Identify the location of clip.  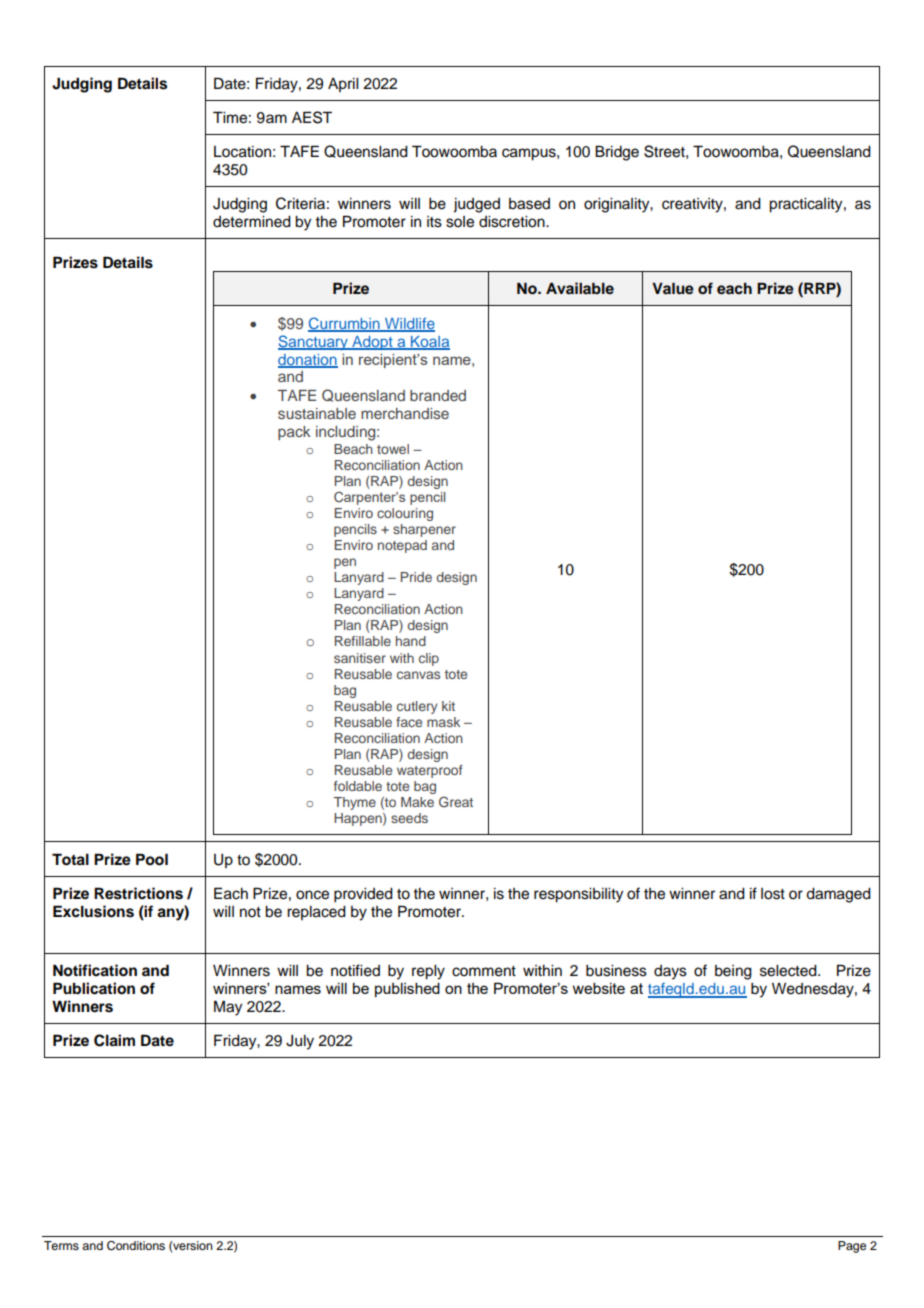
(429, 659).
